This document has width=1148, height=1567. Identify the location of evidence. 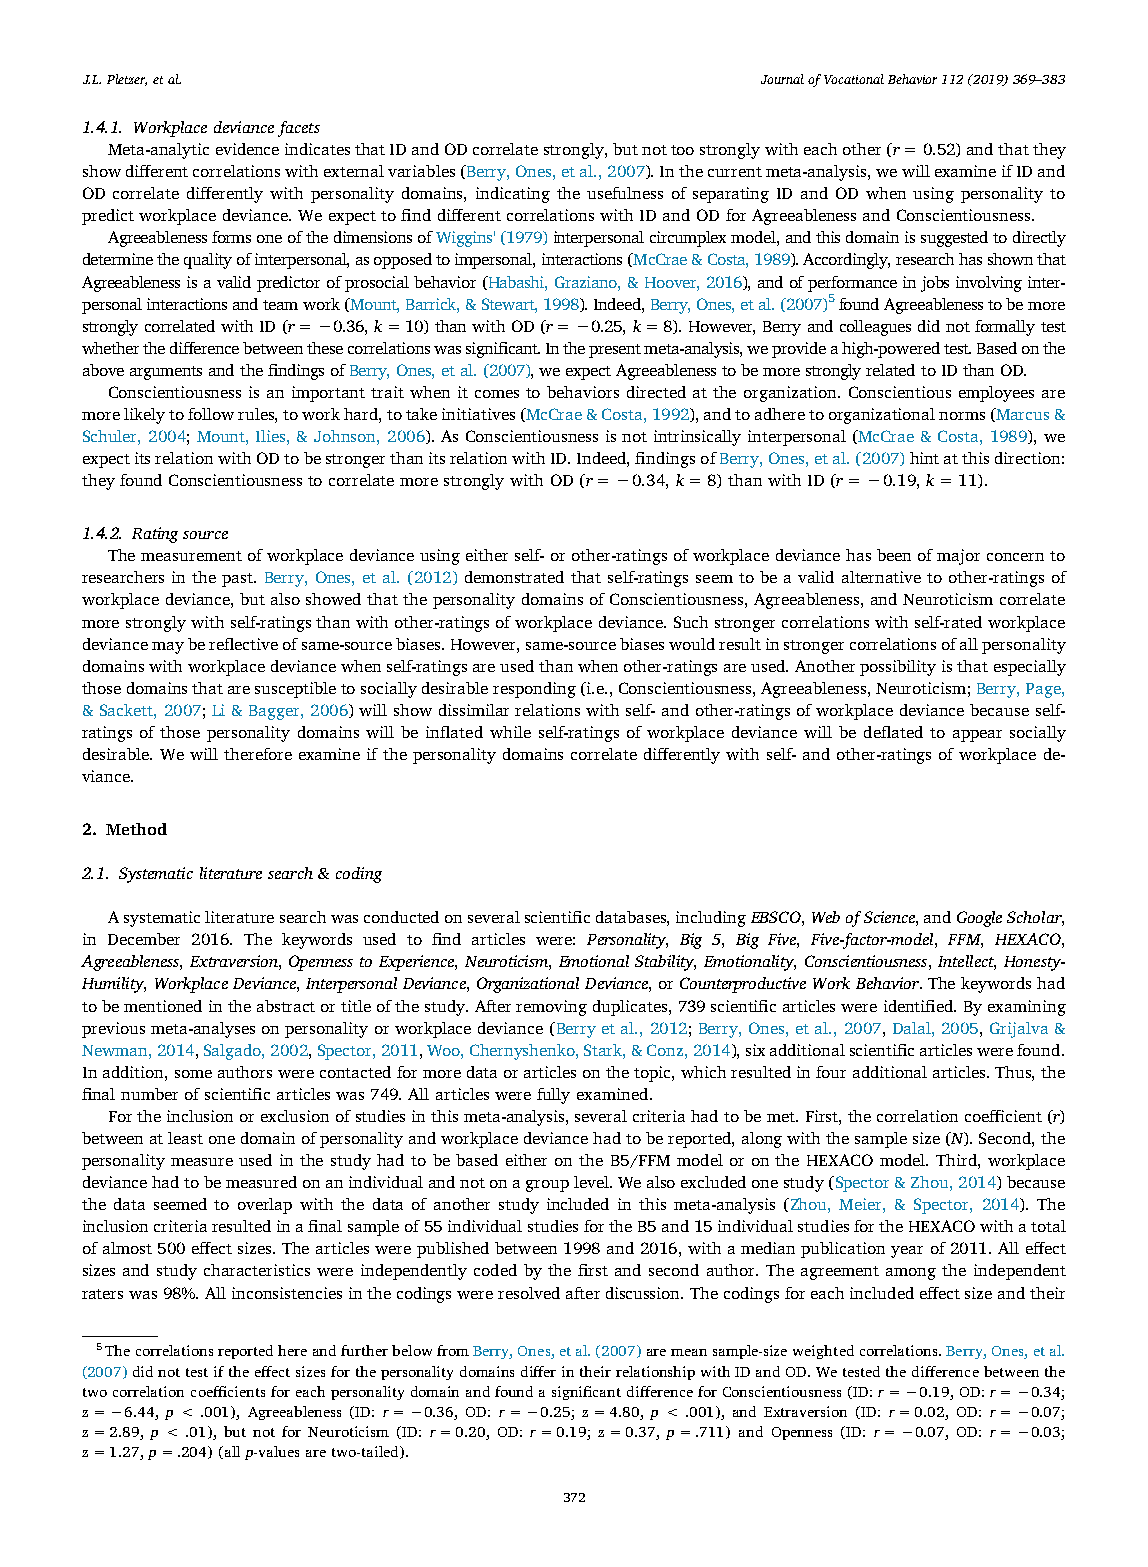
(247, 149).
